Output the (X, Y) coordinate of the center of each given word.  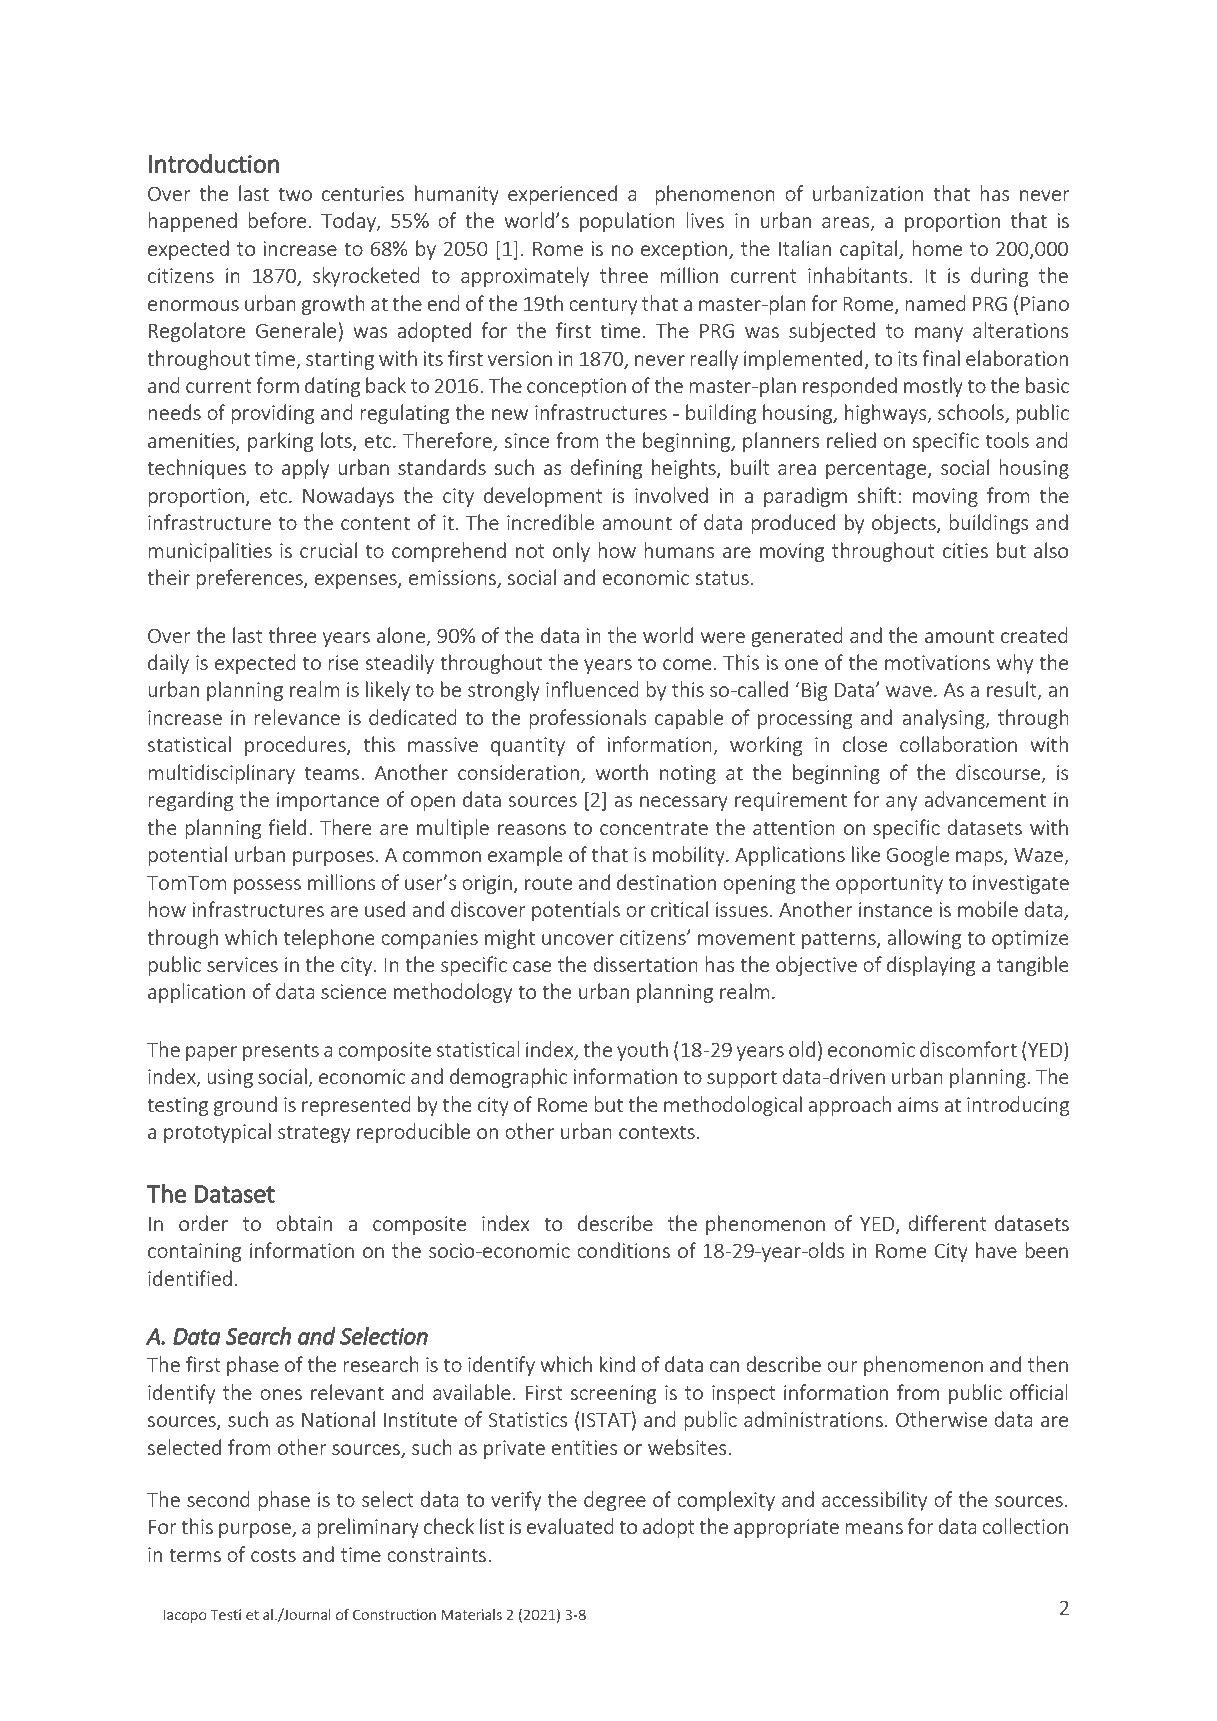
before (277, 220)
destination (666, 882)
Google (917, 856)
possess (267, 886)
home (937, 248)
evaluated (570, 1526)
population (627, 222)
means (874, 1528)
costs (273, 1555)
